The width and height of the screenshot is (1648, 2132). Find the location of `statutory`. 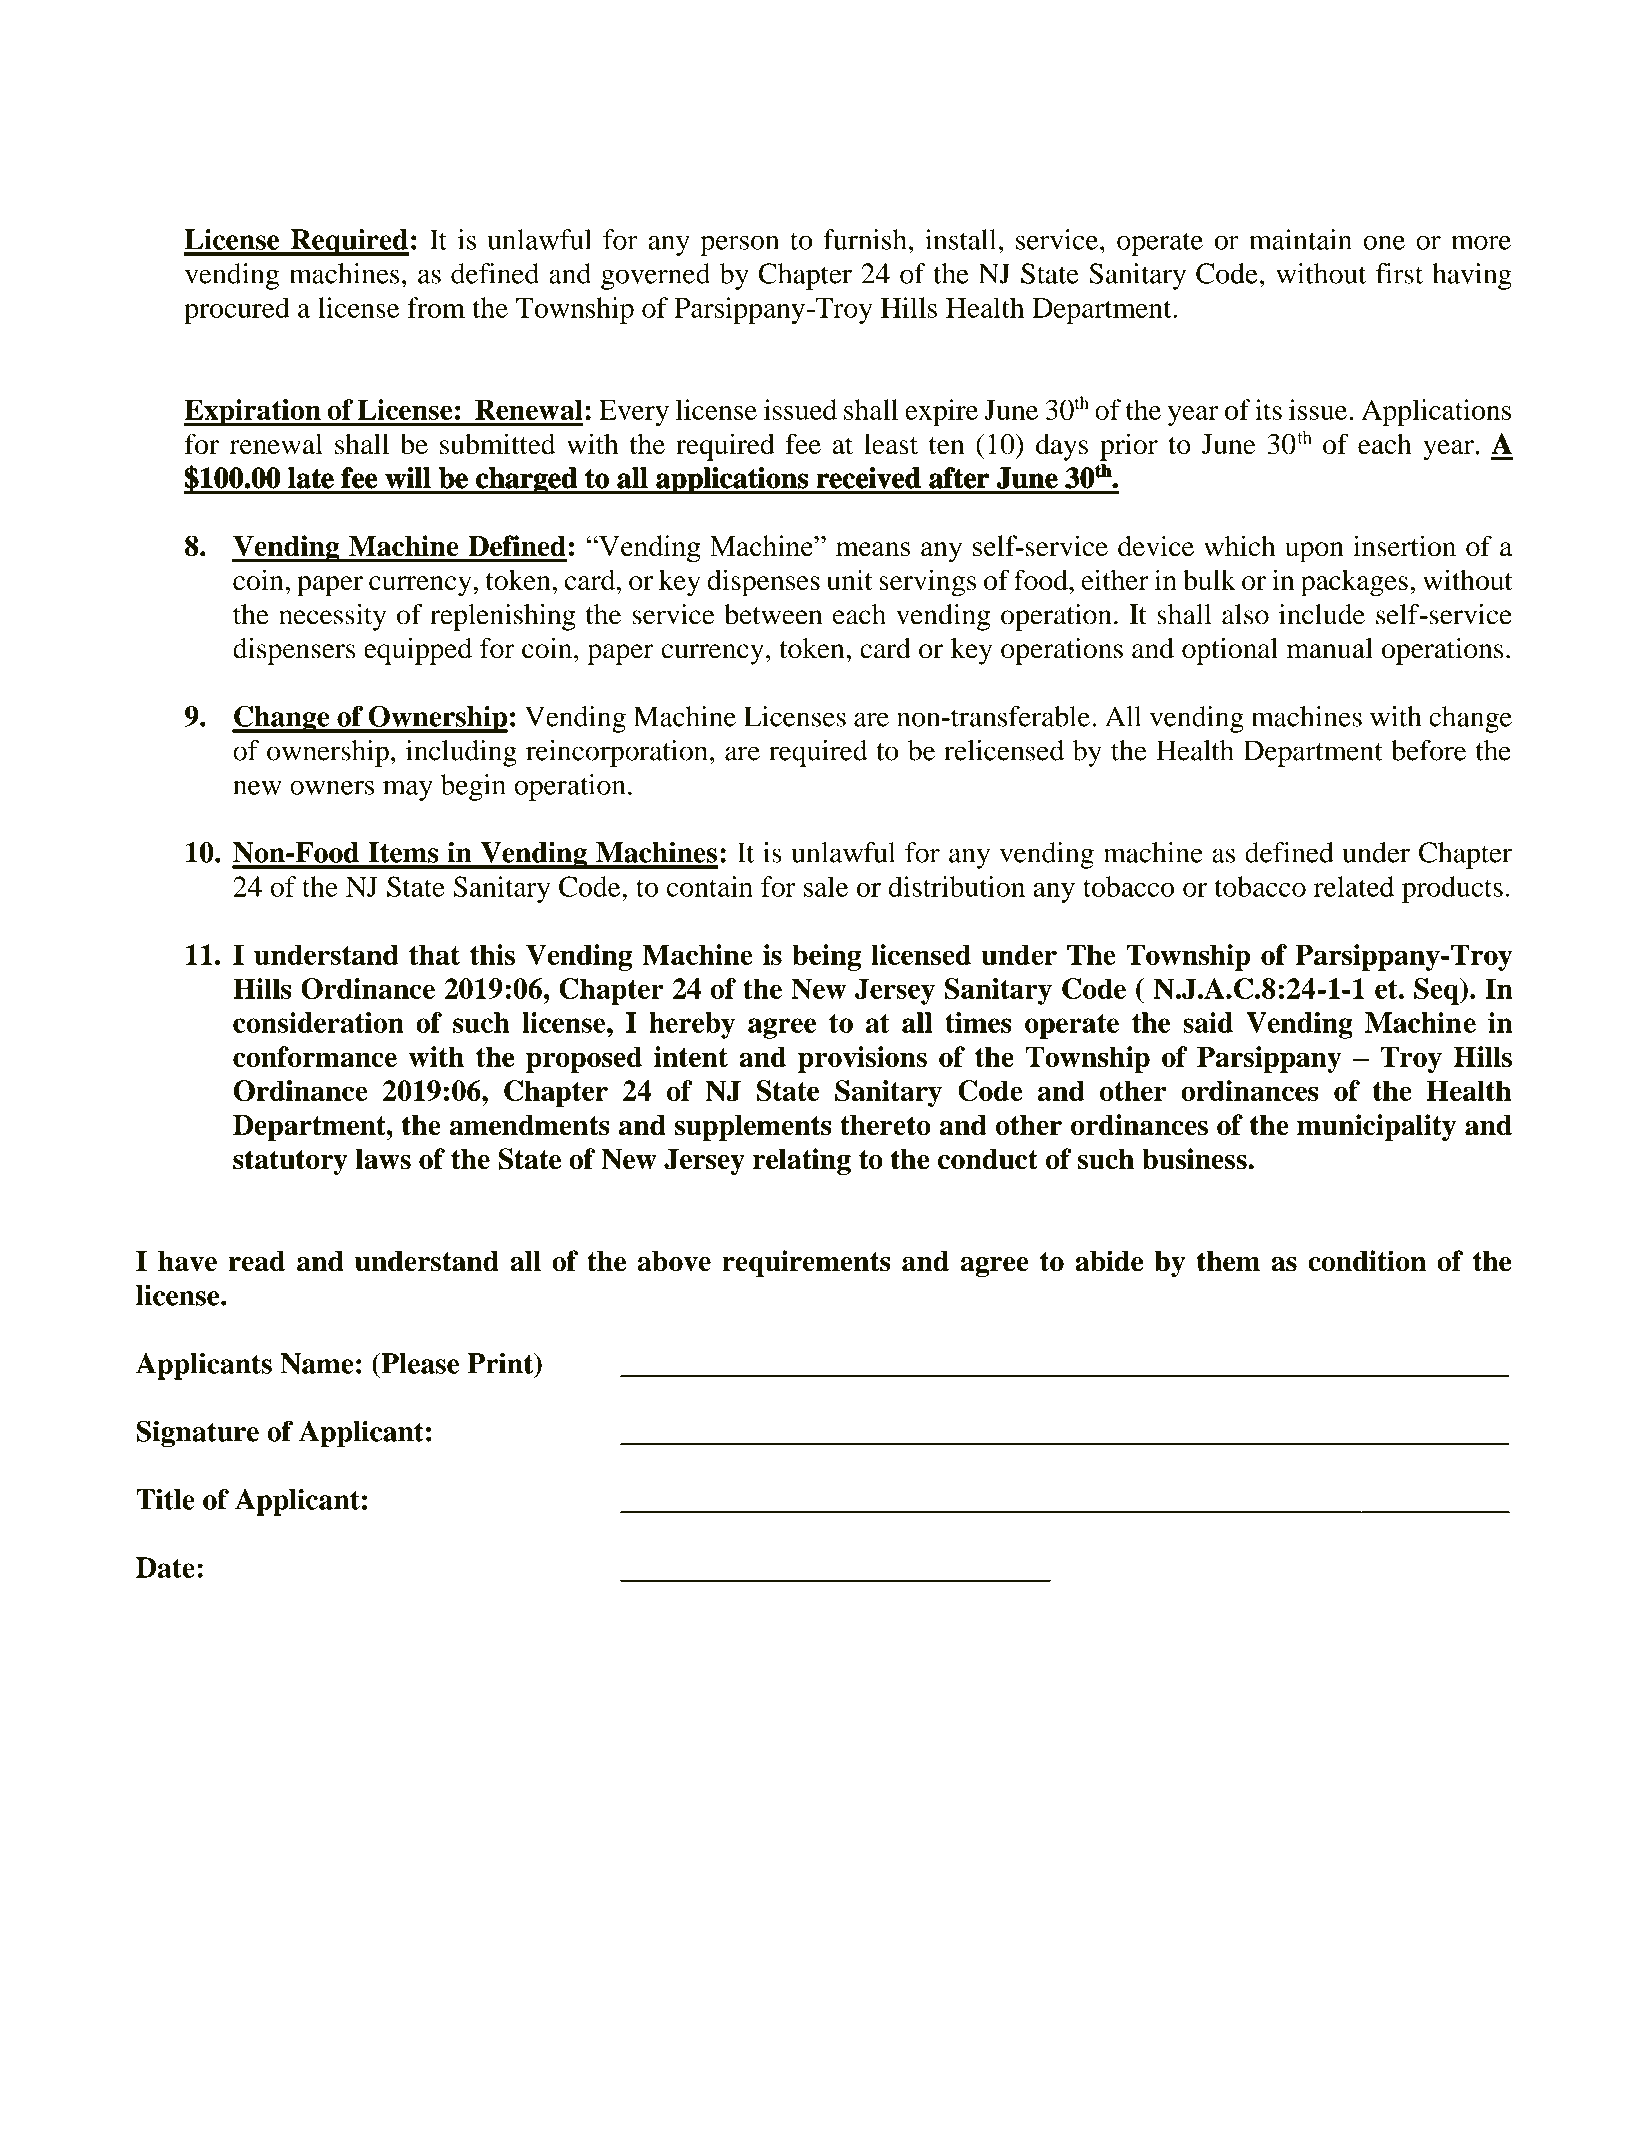

statutory is located at coordinates (290, 1162).
